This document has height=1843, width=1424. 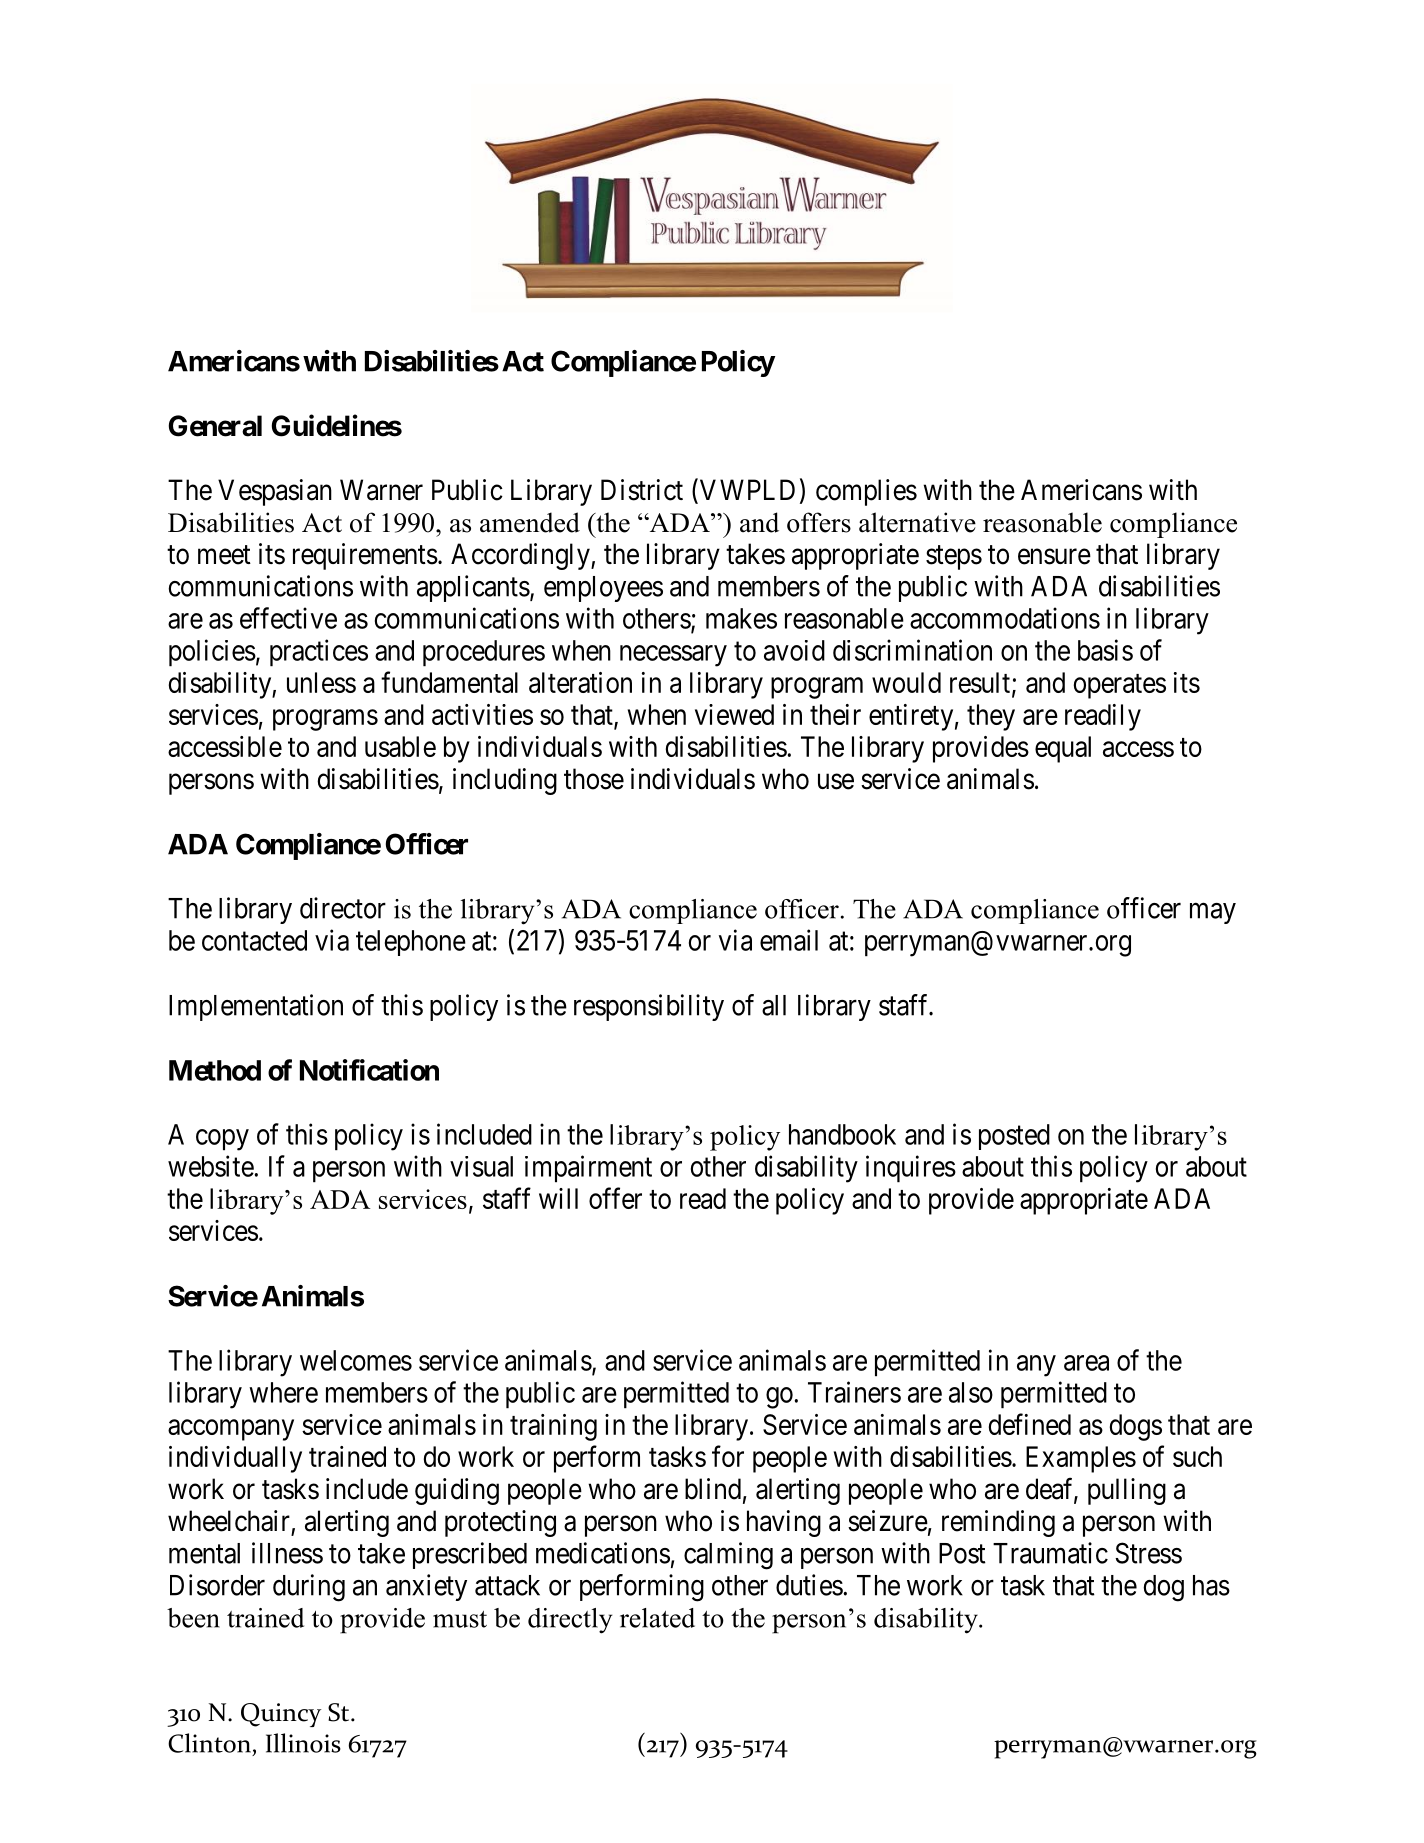 What do you see at coordinates (1213, 913) in the document?
I see `may` at bounding box center [1213, 913].
